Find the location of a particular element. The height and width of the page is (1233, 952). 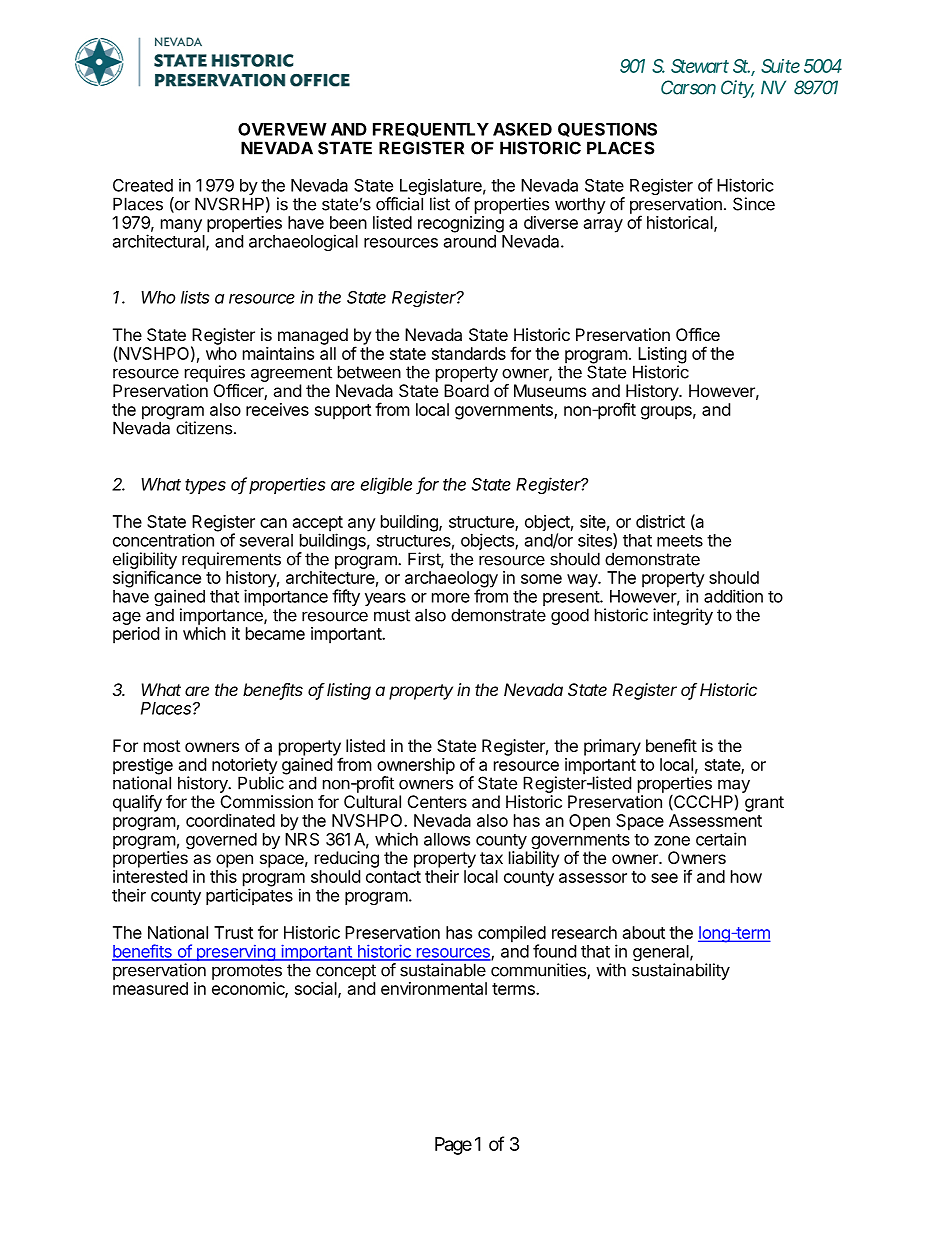

FREQUENTLY is located at coordinates (431, 130).
